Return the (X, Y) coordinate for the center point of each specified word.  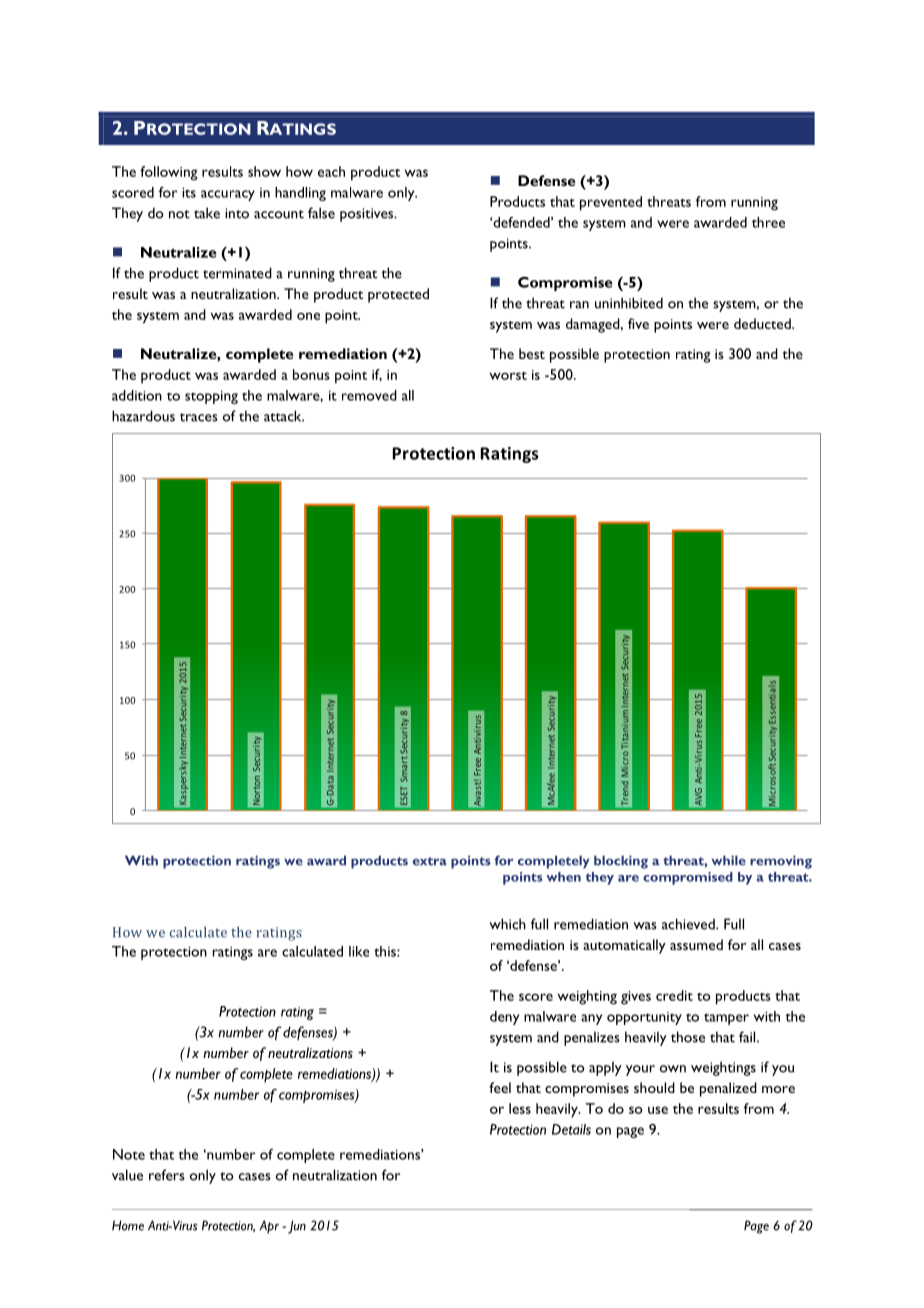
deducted (763, 323)
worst (508, 376)
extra (430, 861)
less (520, 1108)
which (507, 924)
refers (167, 1175)
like (359, 951)
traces (199, 417)
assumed (696, 944)
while (729, 860)
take (207, 213)
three (768, 222)
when (563, 877)
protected (398, 295)
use (658, 1110)
